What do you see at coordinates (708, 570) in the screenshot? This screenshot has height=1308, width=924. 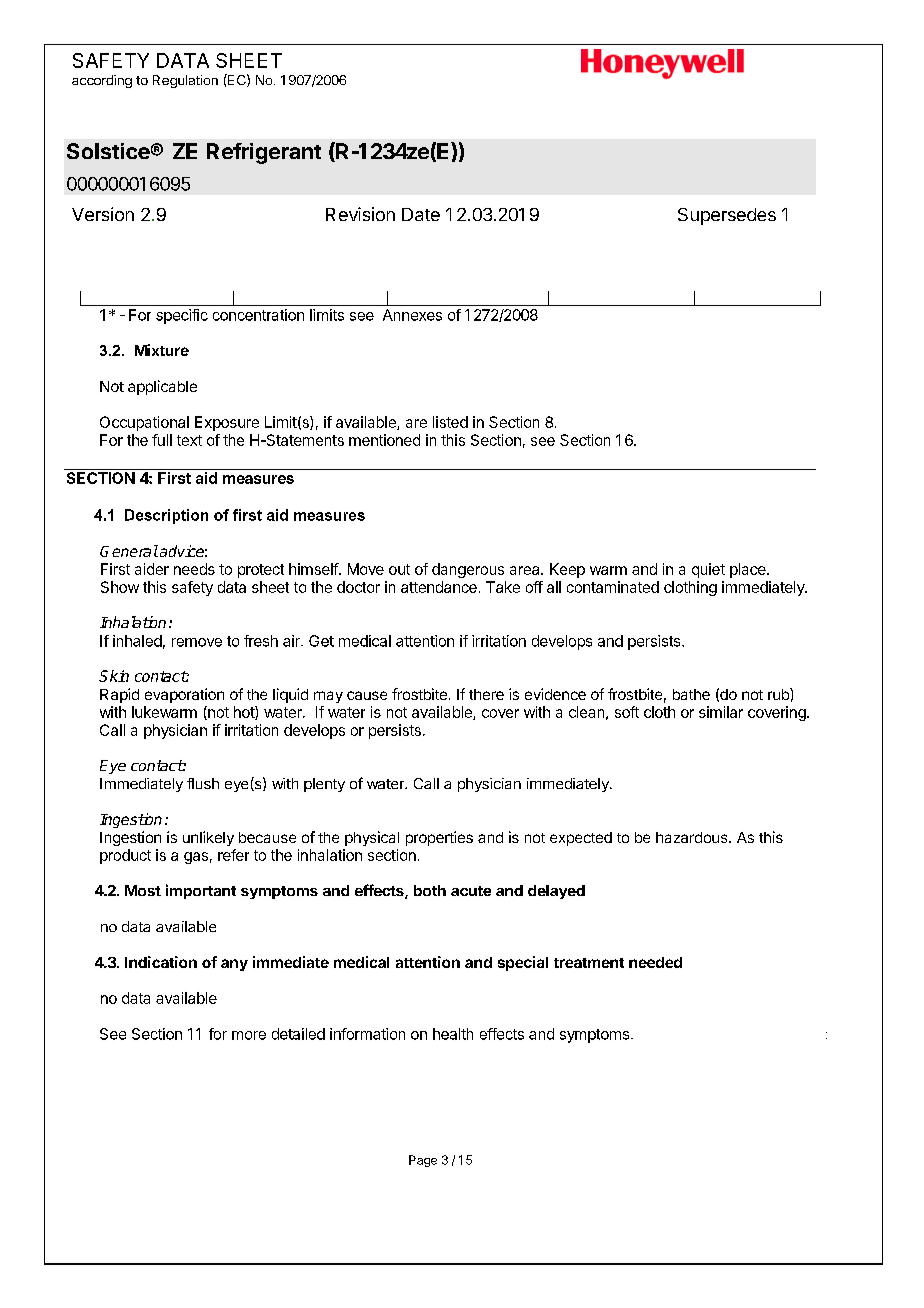 I see `quiet` at bounding box center [708, 570].
